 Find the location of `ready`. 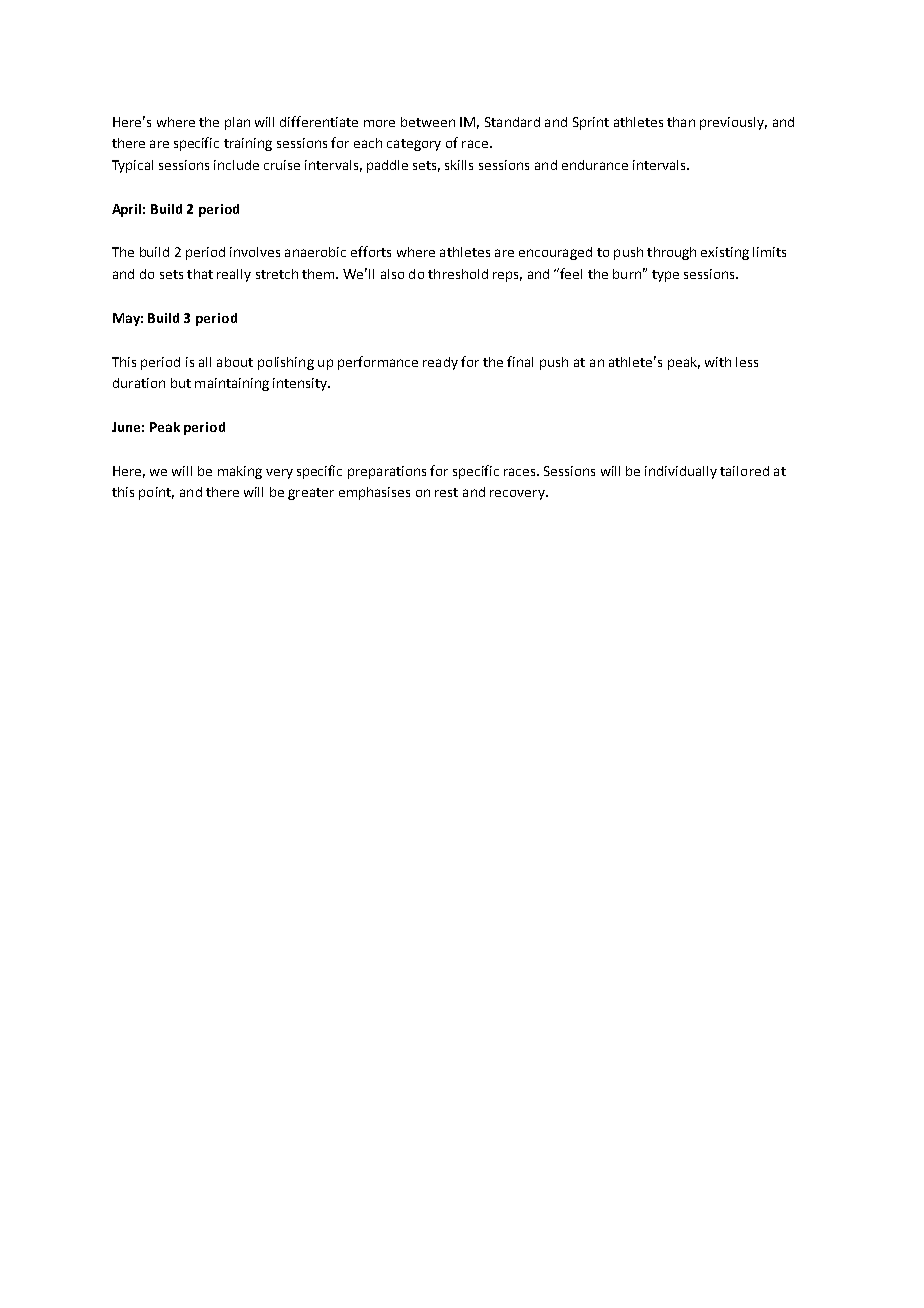

ready is located at coordinates (440, 363).
